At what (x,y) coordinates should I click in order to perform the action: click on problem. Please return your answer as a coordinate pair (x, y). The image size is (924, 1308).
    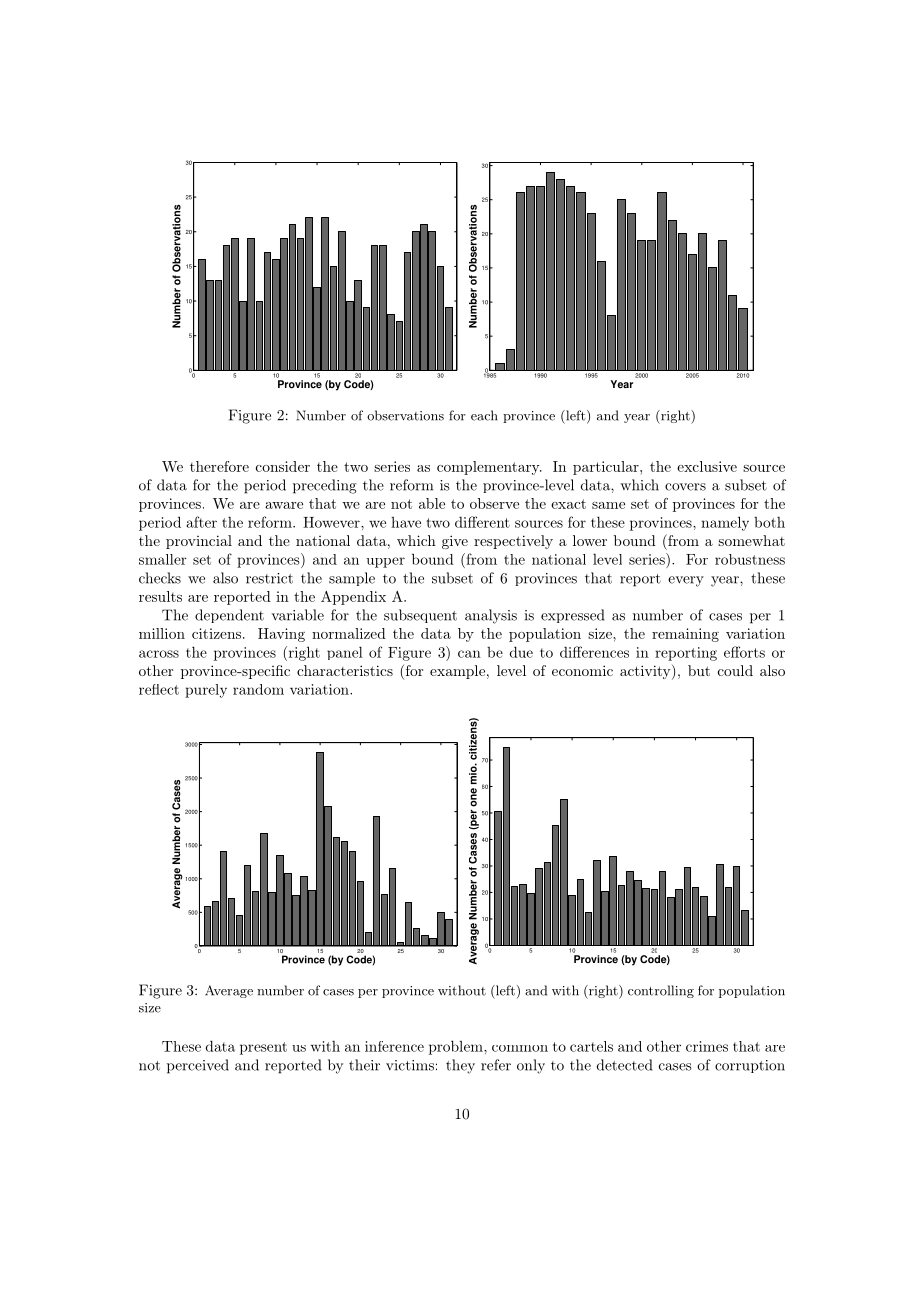
    Looking at the image, I should click on (457, 1047).
